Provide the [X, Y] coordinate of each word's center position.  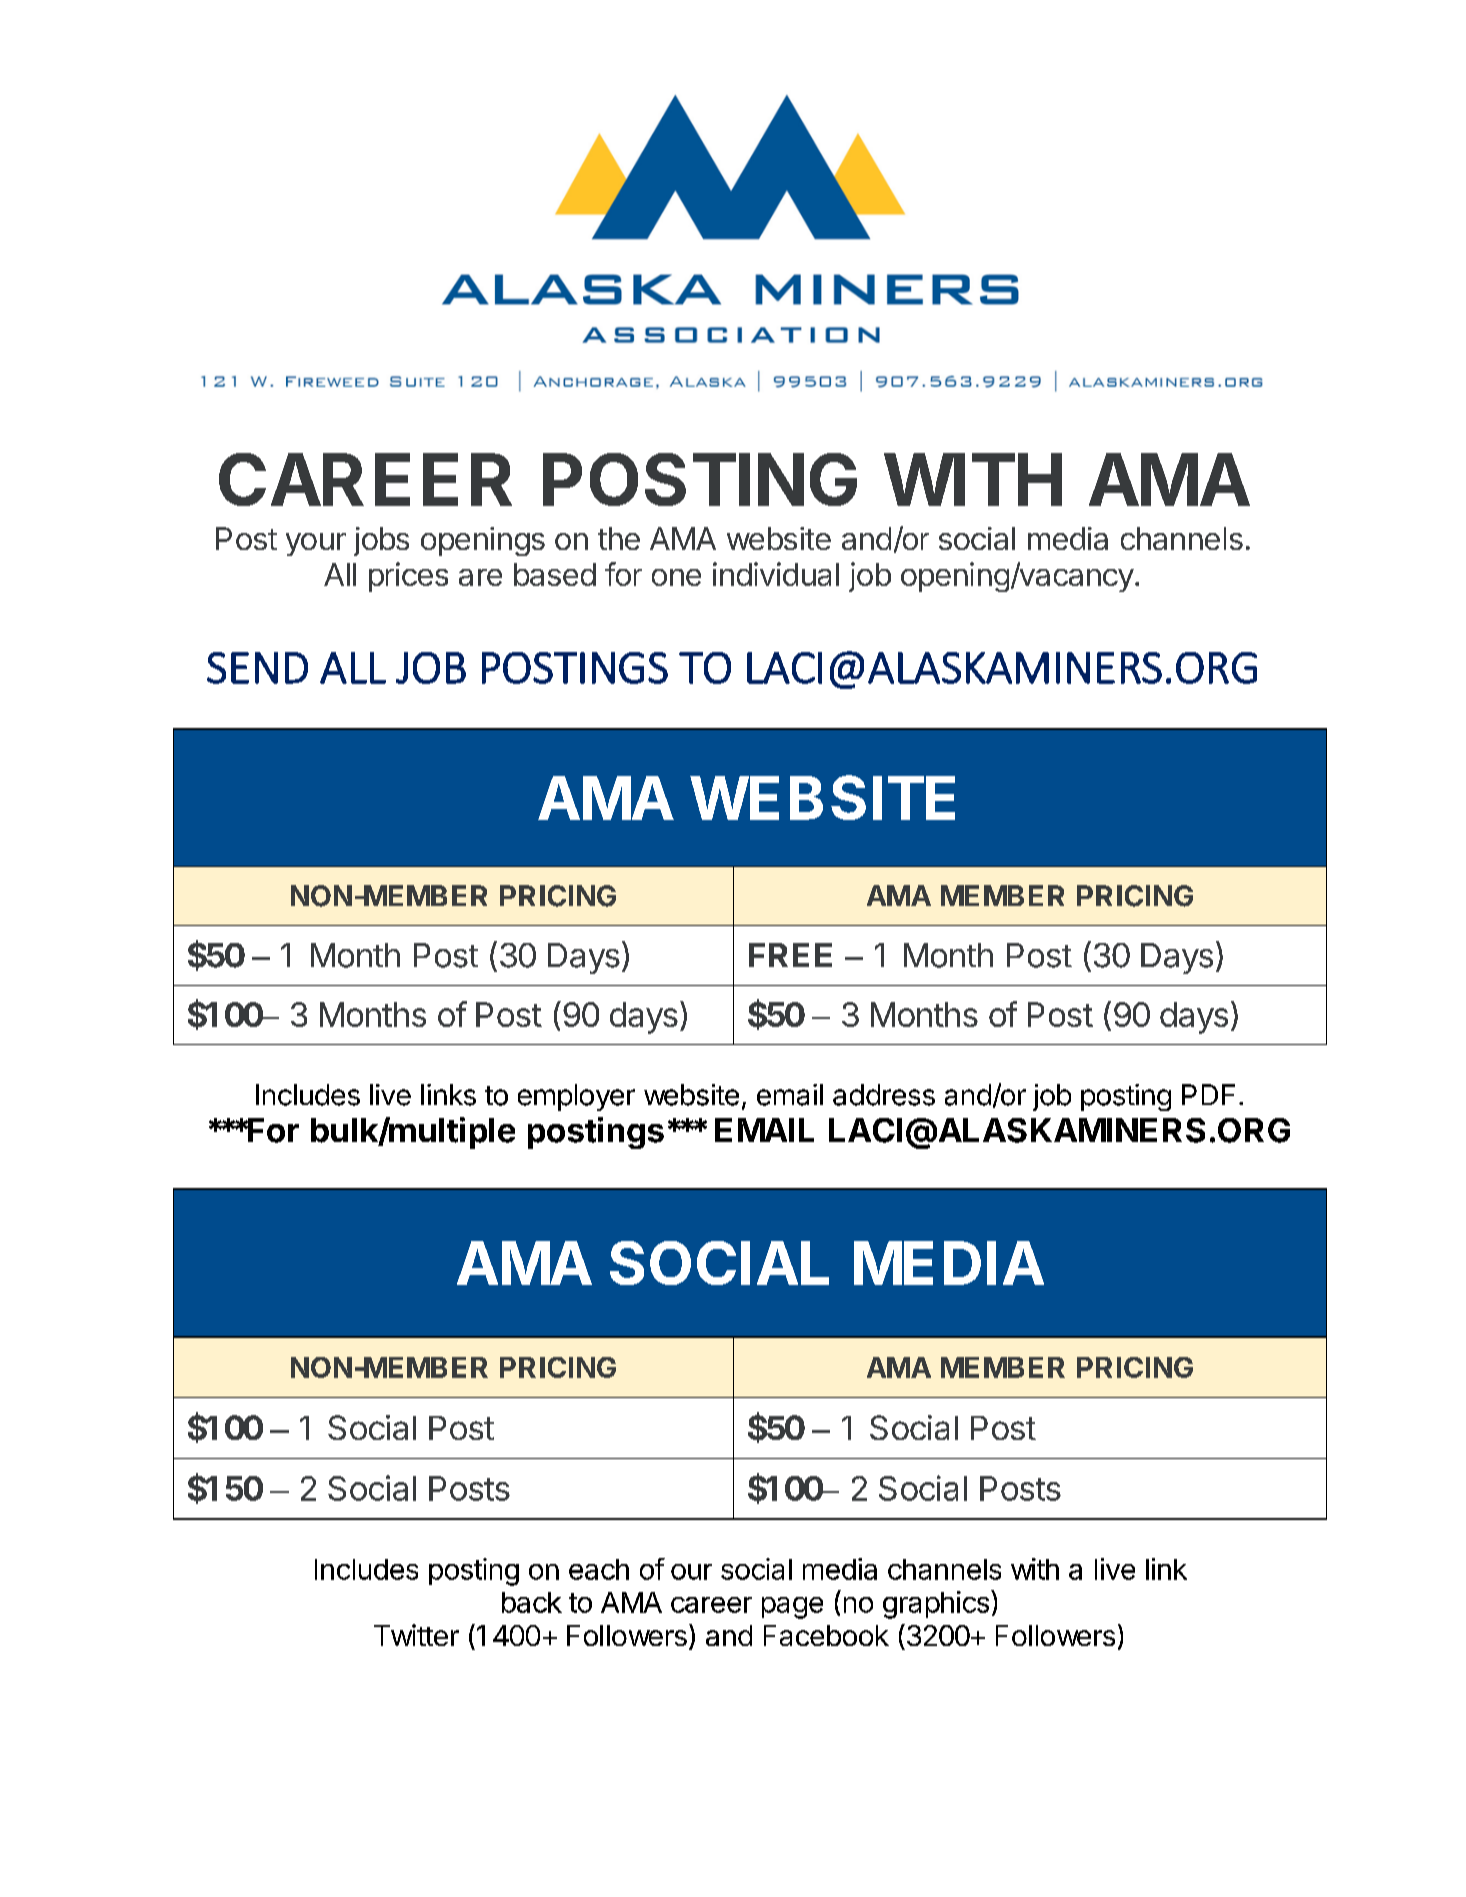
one [676, 577]
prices [408, 577]
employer [576, 1097]
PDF [1208, 1094]
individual [776, 574]
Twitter [416, 1635]
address [884, 1095]
